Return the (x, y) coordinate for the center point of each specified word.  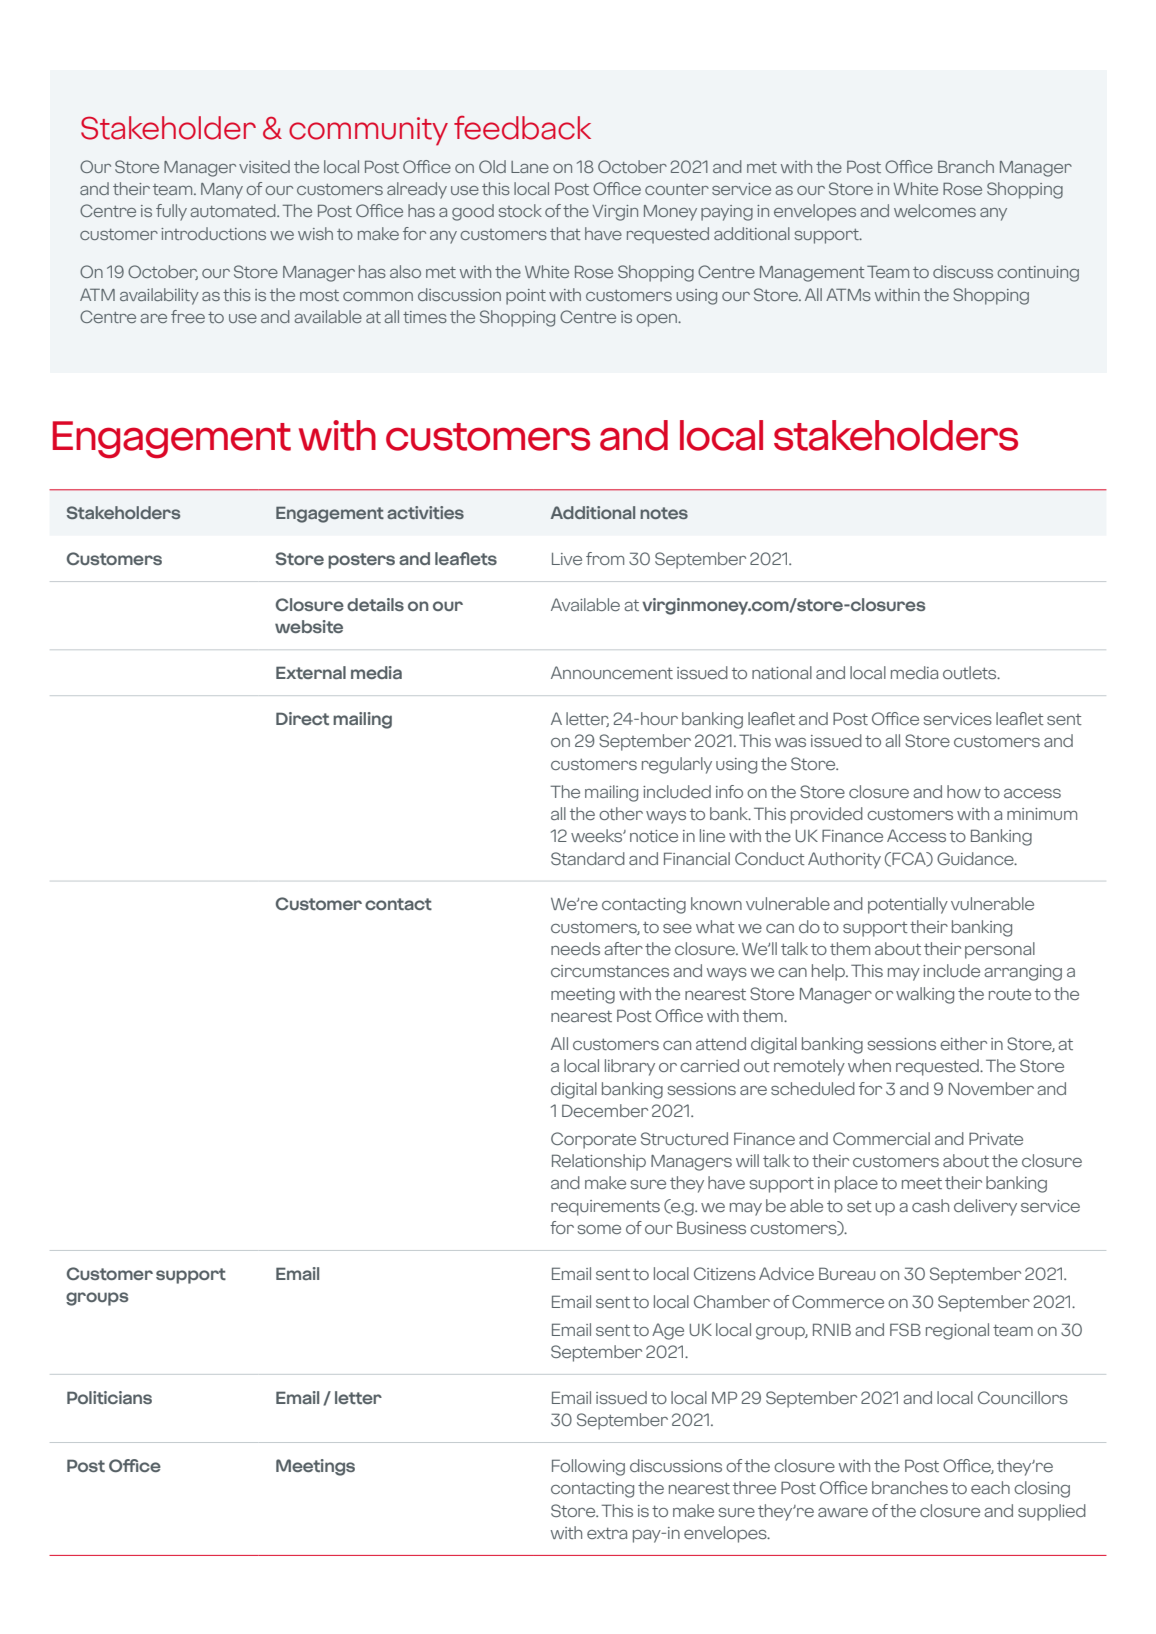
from (605, 558)
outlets (971, 672)
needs (575, 948)
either (963, 1043)
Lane (530, 167)
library (630, 1067)
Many (222, 191)
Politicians (109, 1397)
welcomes (935, 210)
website (309, 626)
